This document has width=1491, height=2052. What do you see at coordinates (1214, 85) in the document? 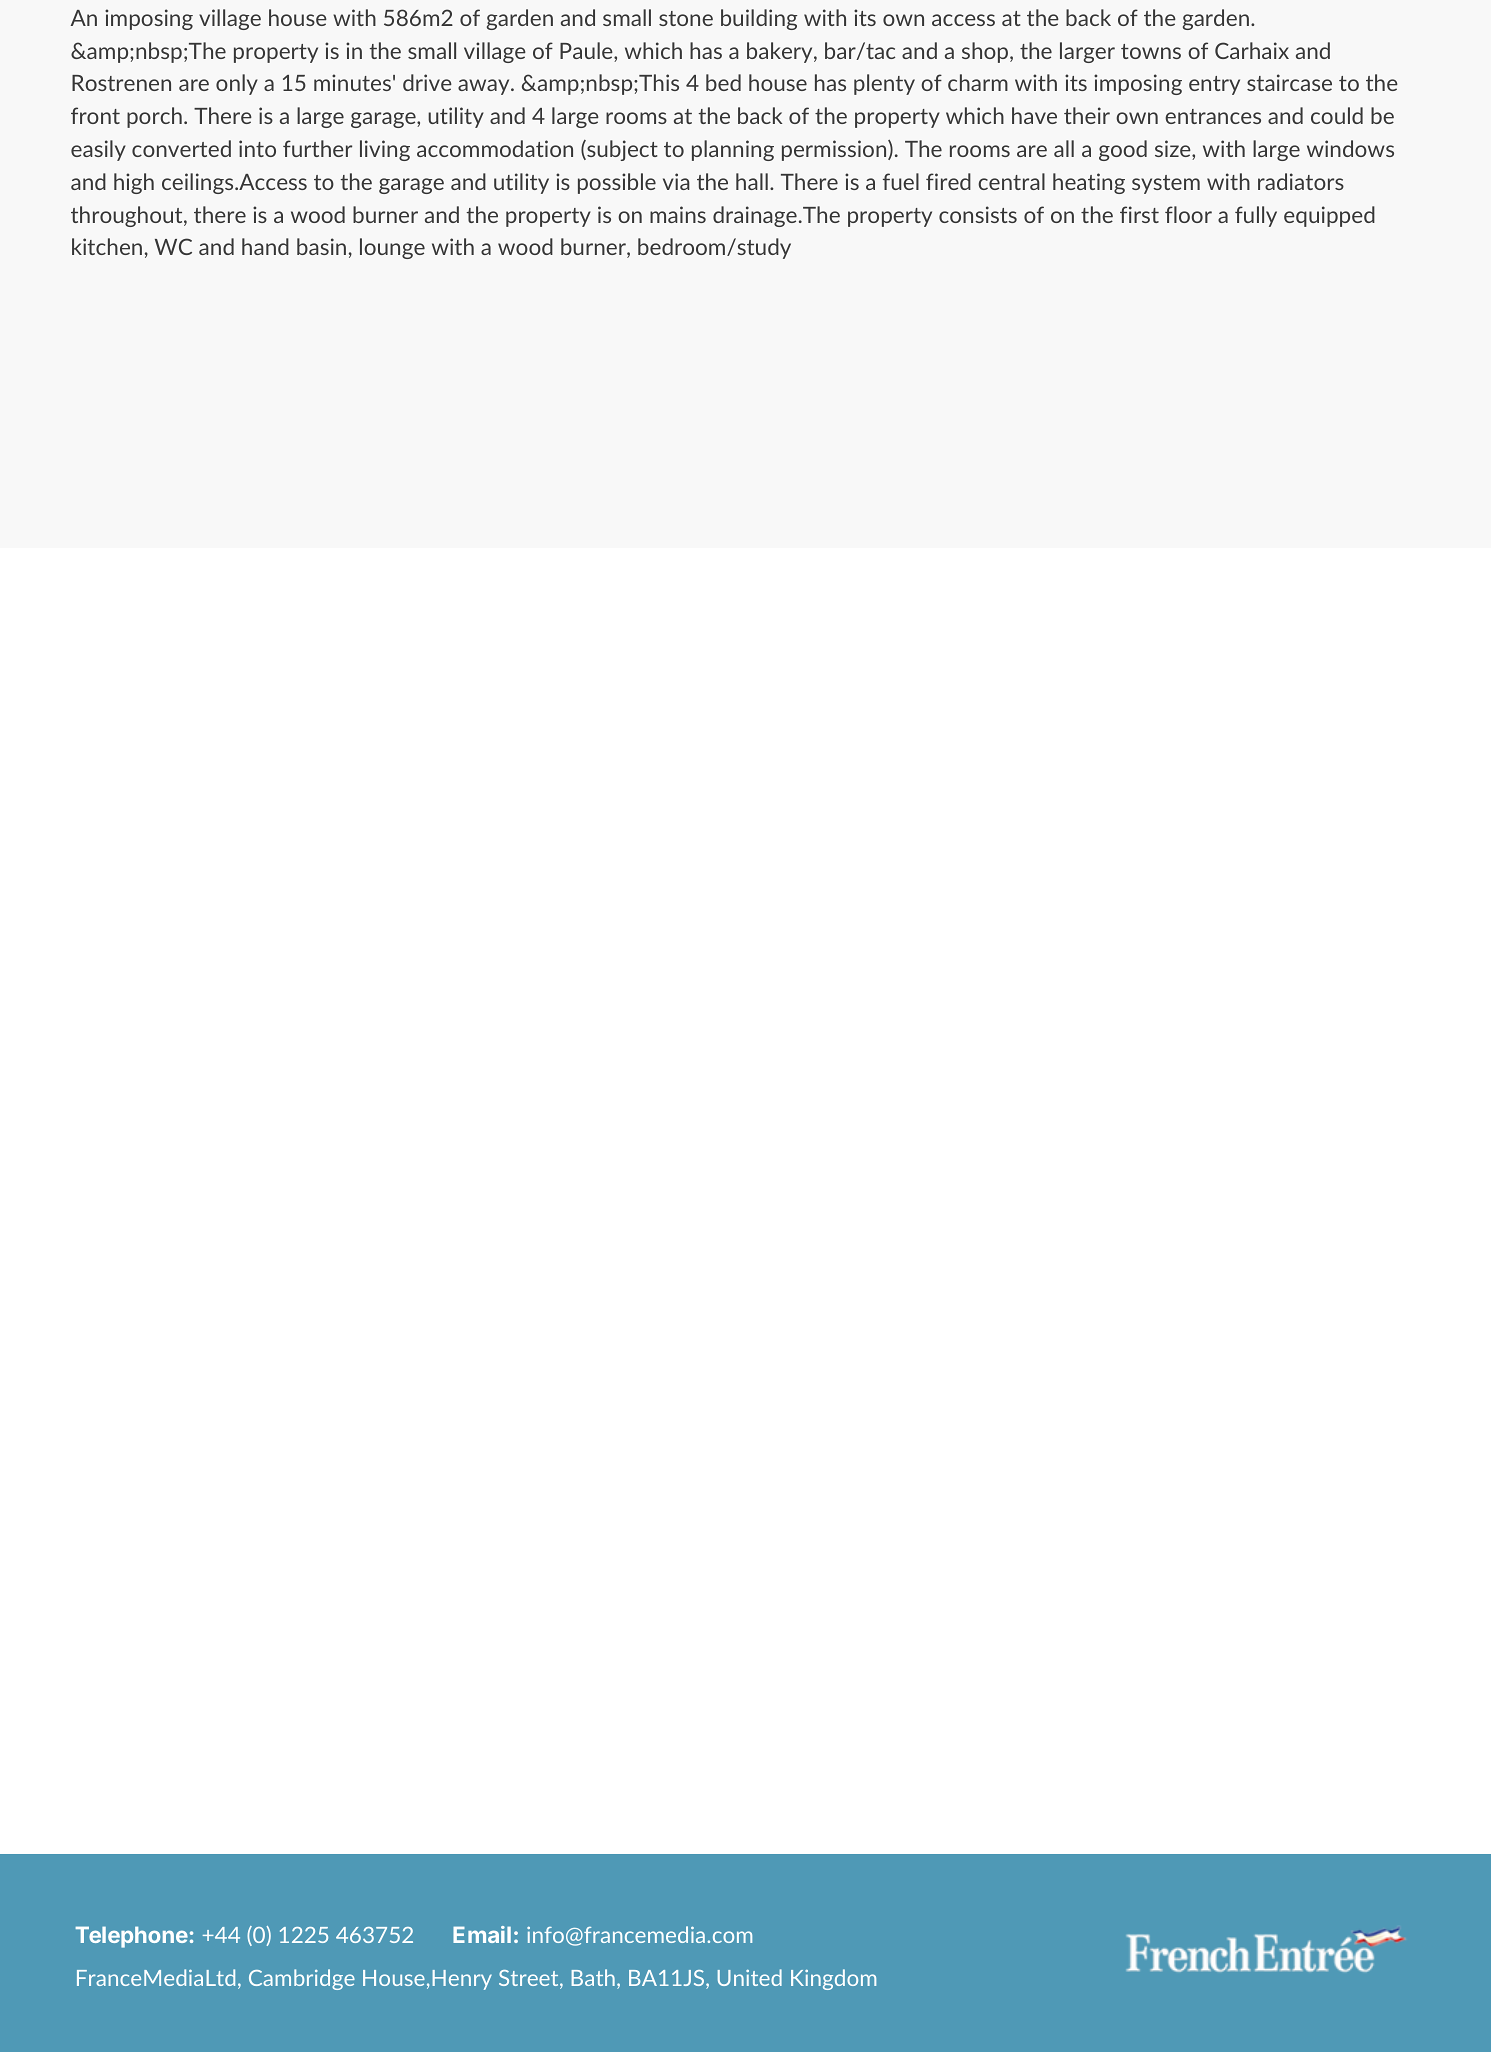
I see `entry` at bounding box center [1214, 85].
